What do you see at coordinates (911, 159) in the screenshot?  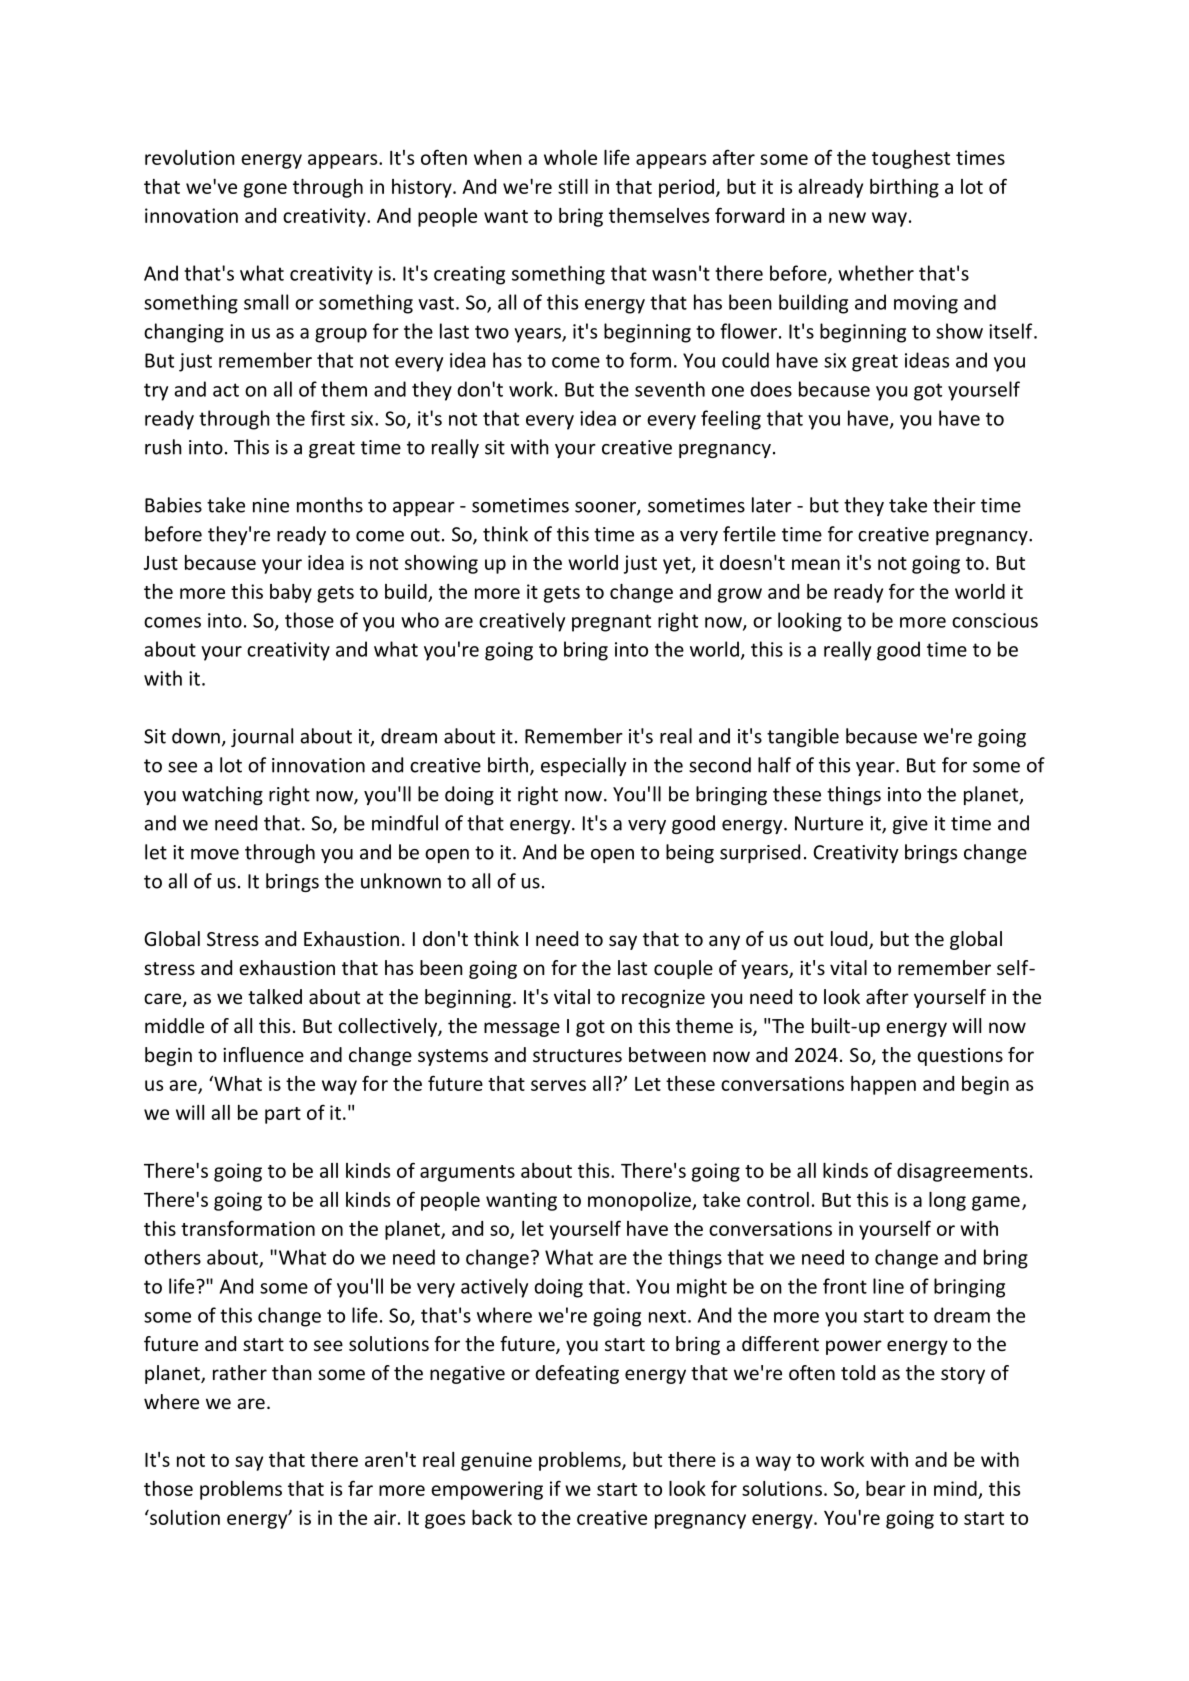 I see `toughest` at bounding box center [911, 159].
